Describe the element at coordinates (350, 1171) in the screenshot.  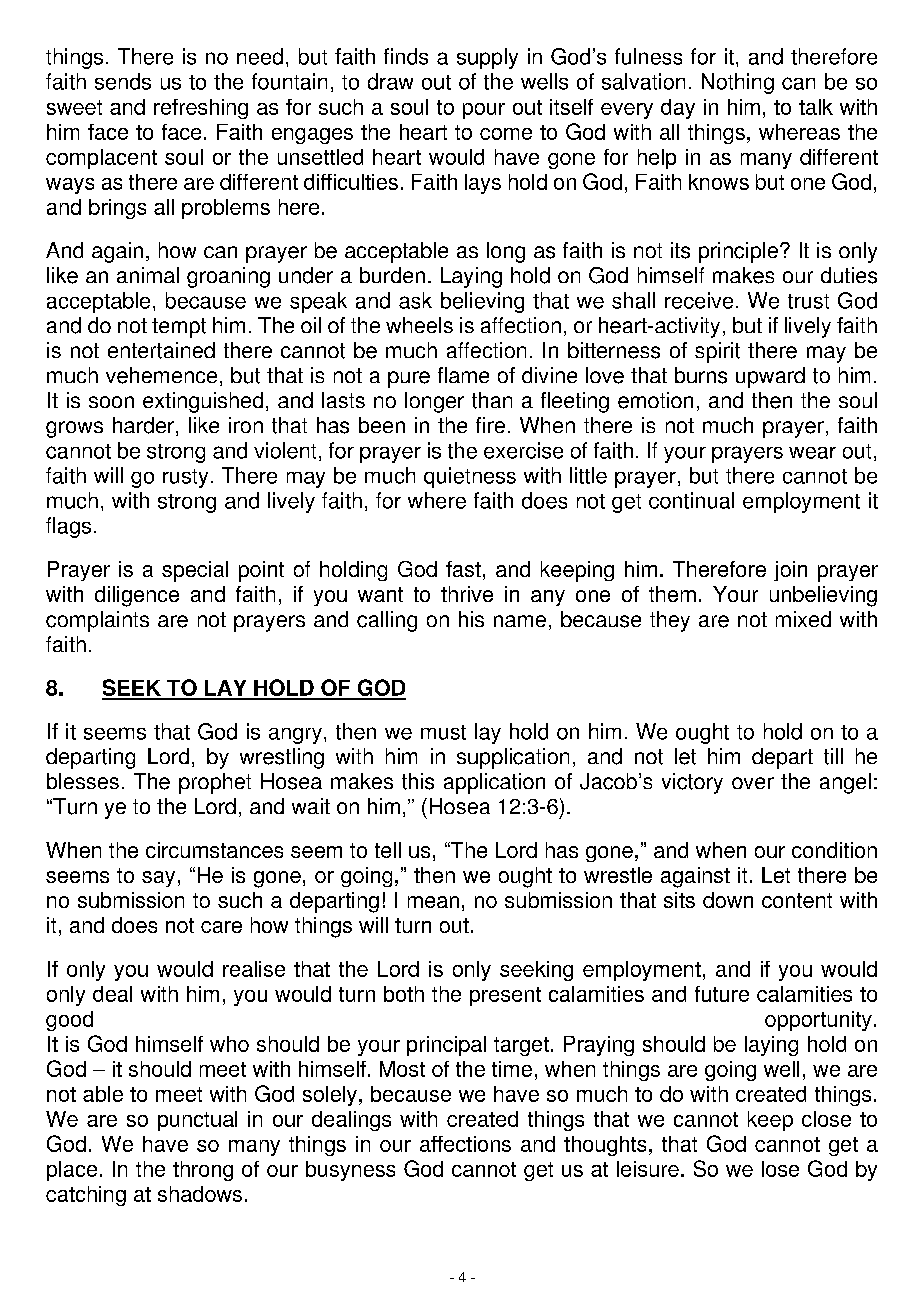
I see `busyness` at that location.
